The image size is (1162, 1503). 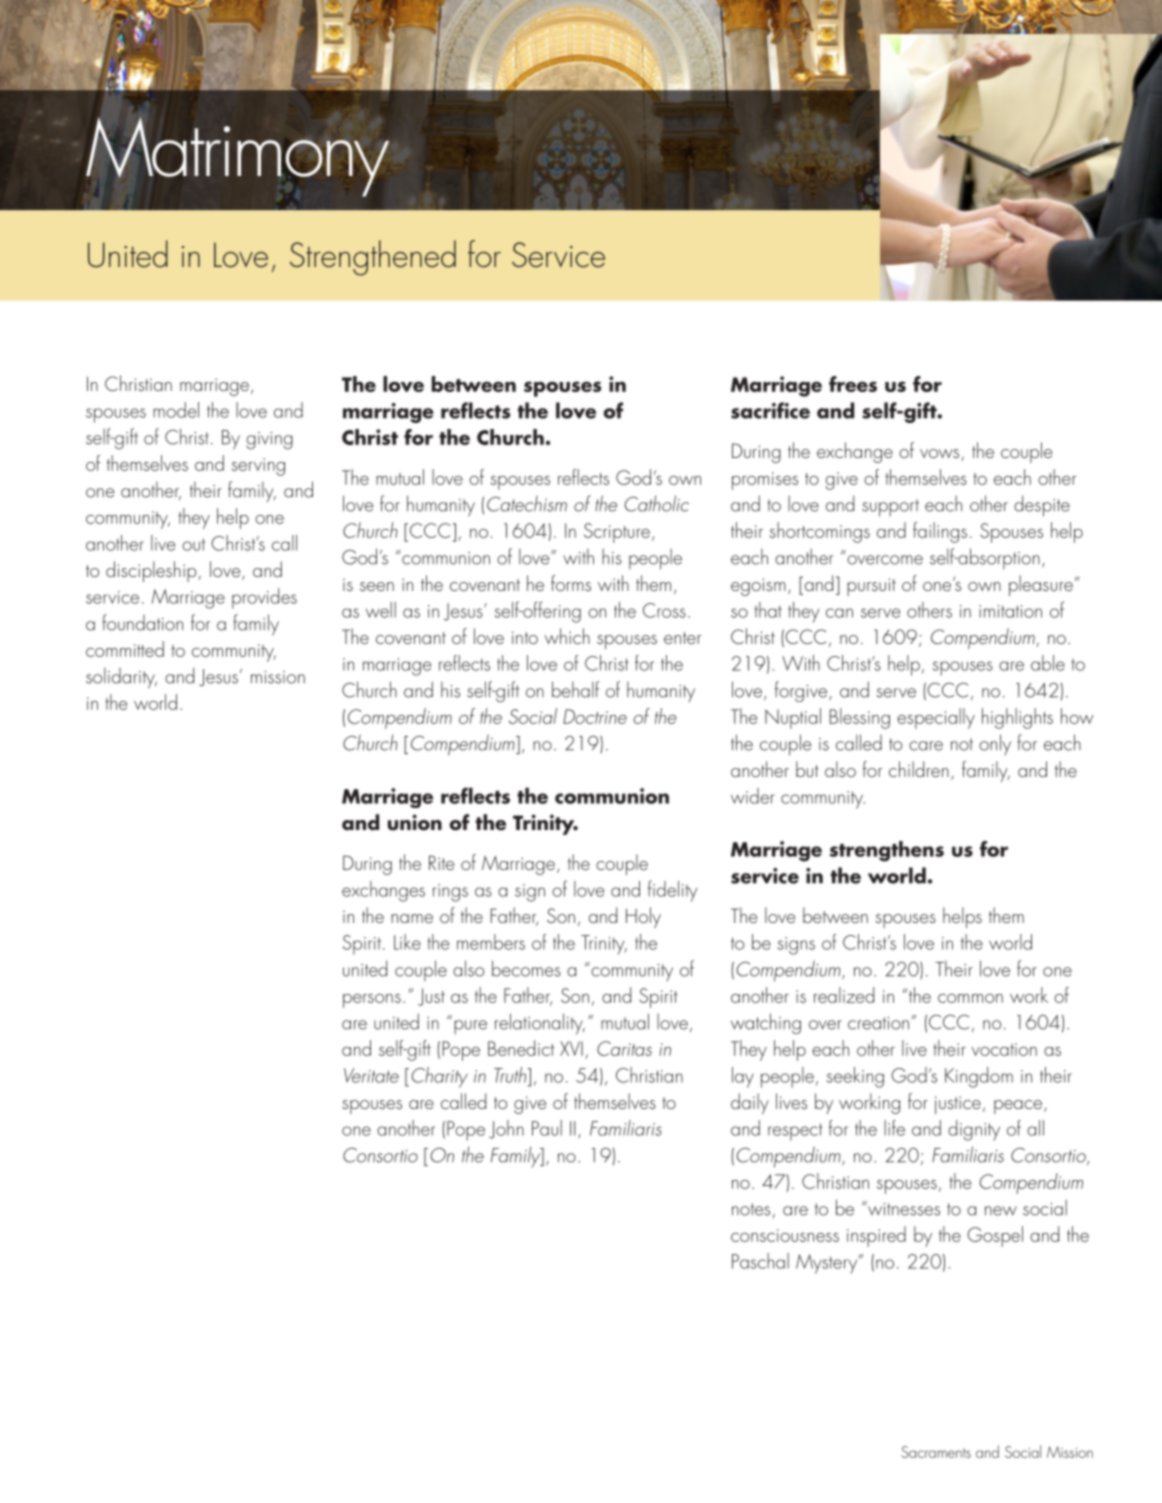 I want to click on provides, so click(x=264, y=598).
